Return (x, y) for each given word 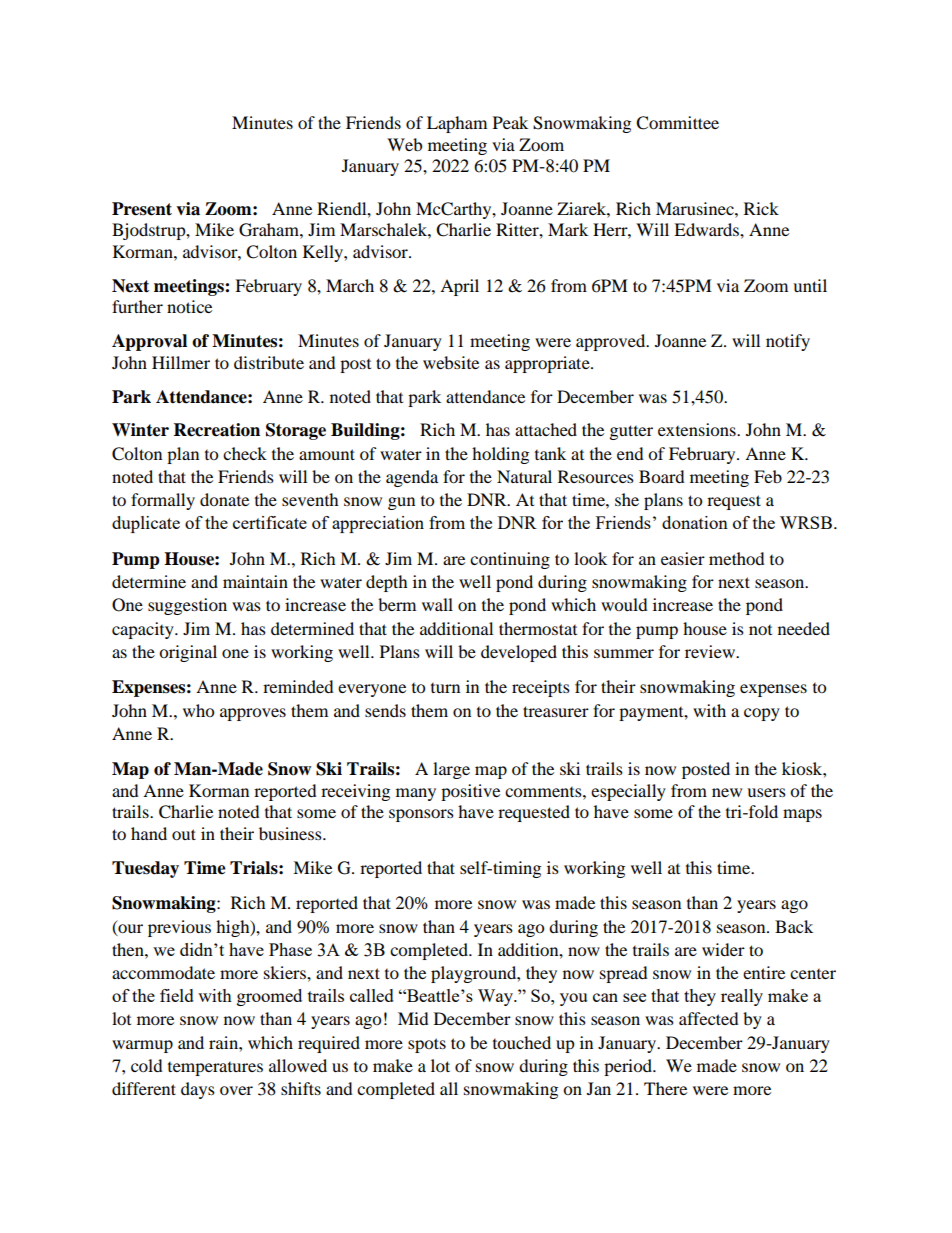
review (711, 651)
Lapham (457, 124)
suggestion (187, 606)
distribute (269, 362)
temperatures (215, 1069)
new (727, 792)
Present (142, 209)
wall (437, 604)
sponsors (421, 815)
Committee (677, 123)
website (451, 362)
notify (788, 342)
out (184, 834)
